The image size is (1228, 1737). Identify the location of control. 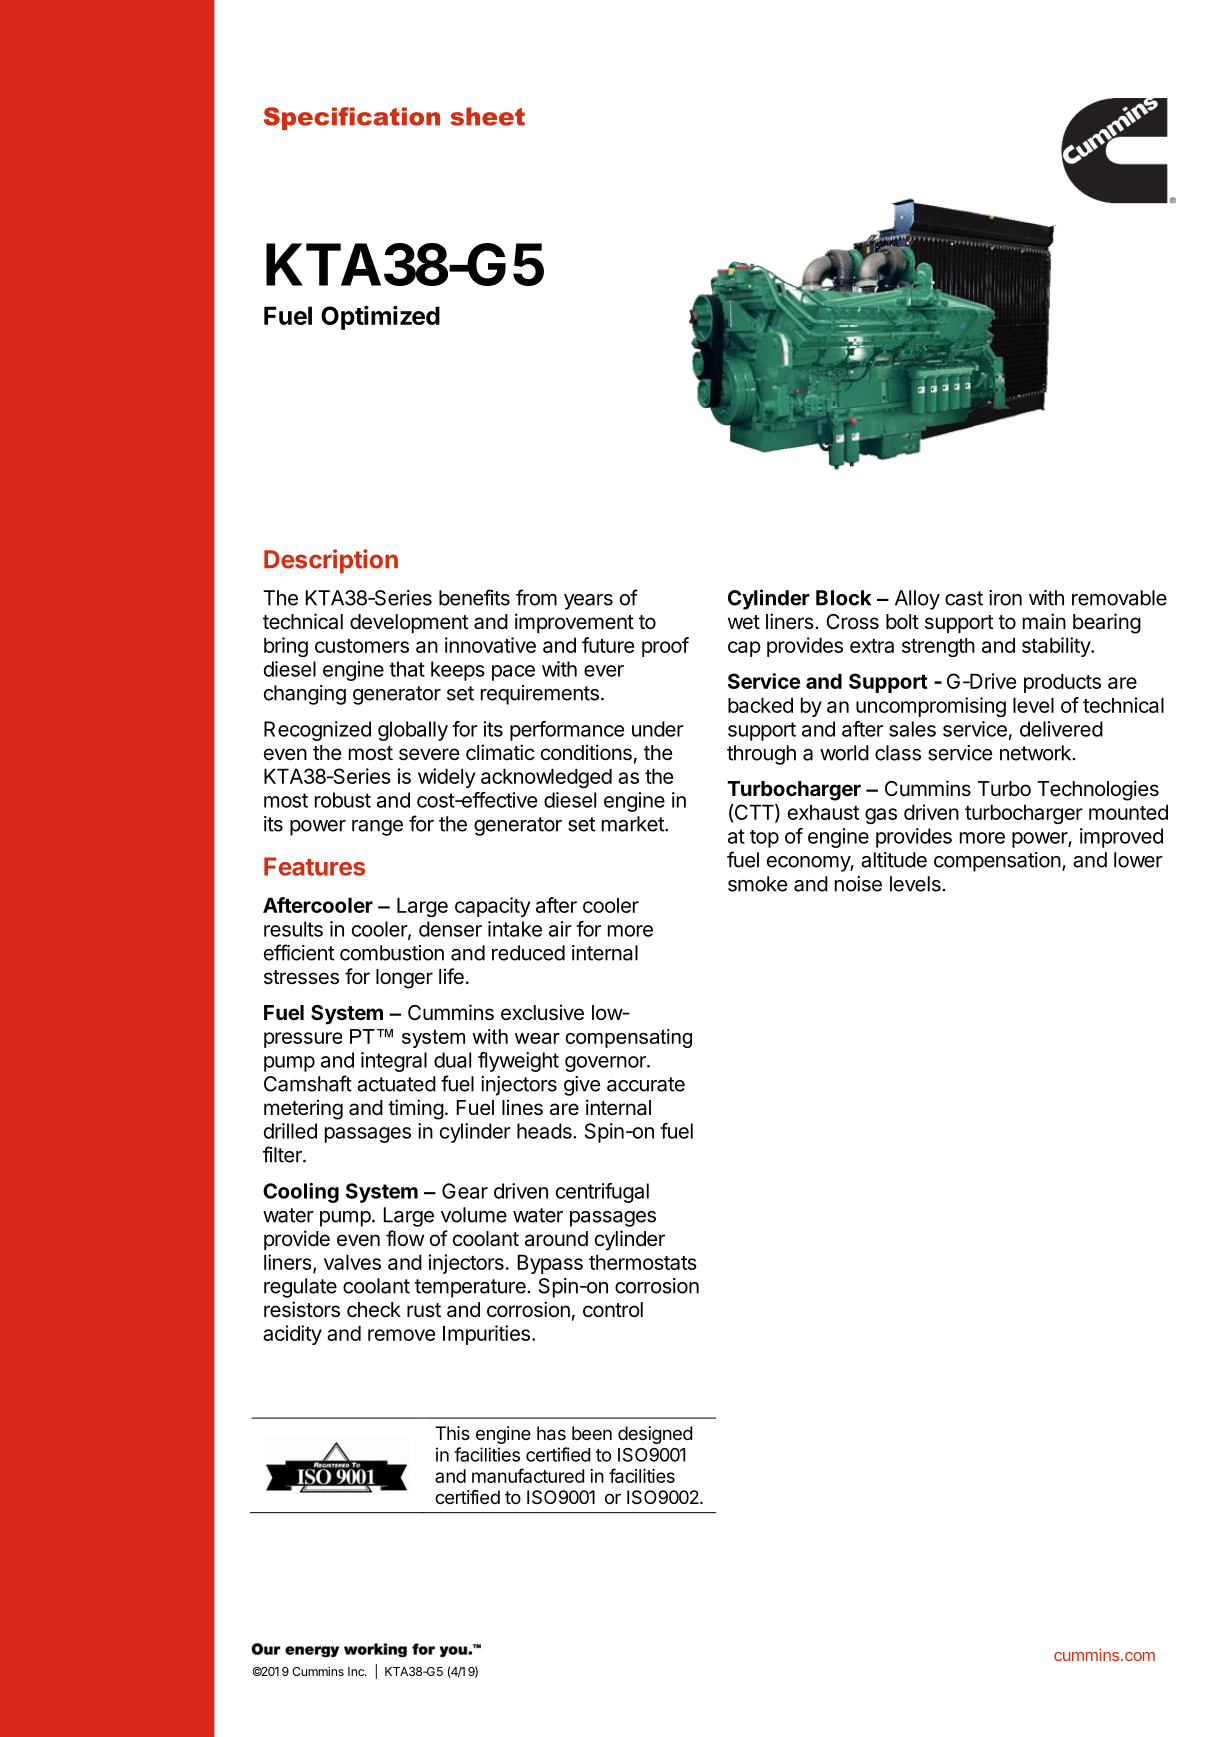
(613, 1309).
